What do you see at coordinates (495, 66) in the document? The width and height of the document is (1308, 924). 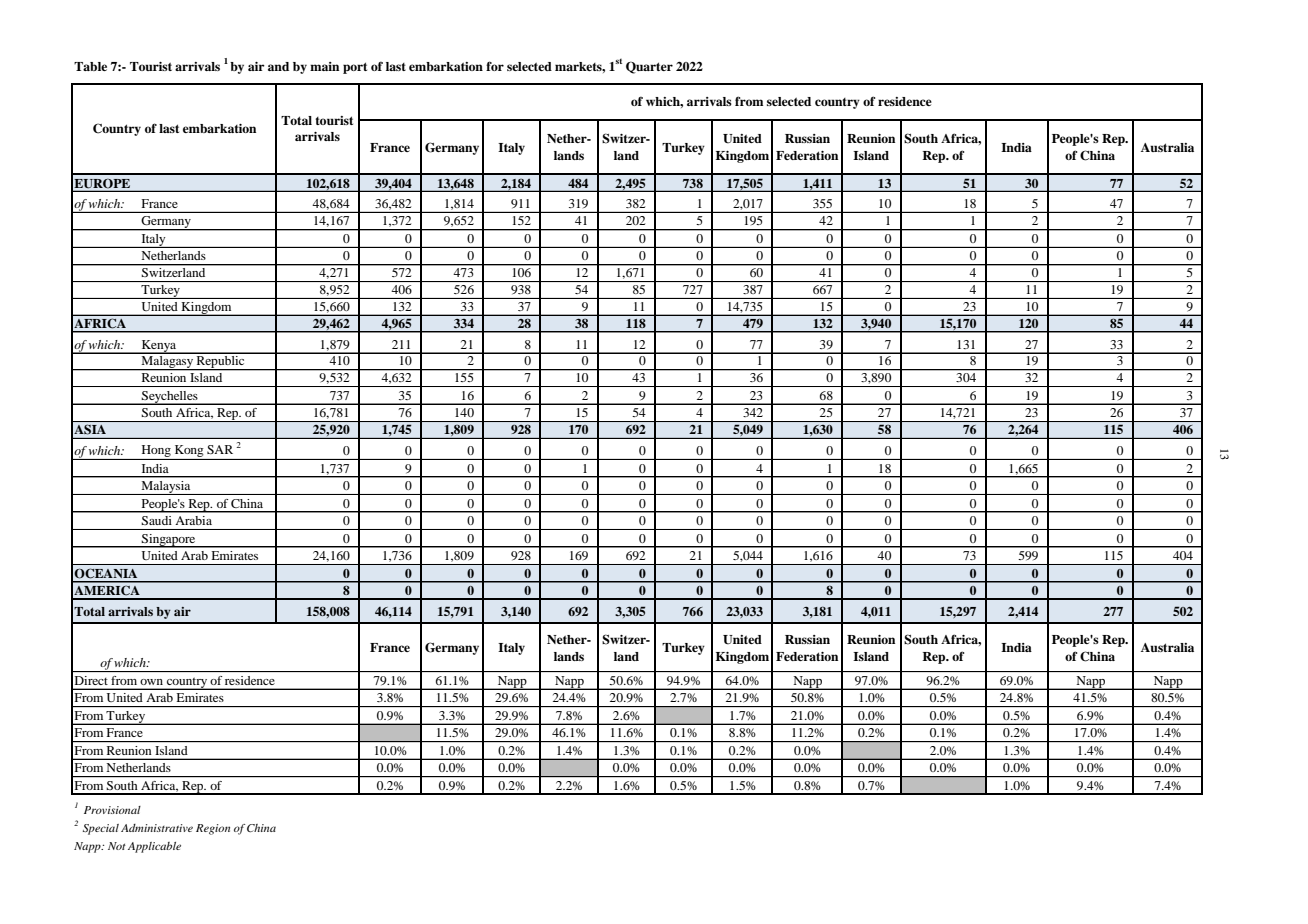 I see `for` at bounding box center [495, 66].
